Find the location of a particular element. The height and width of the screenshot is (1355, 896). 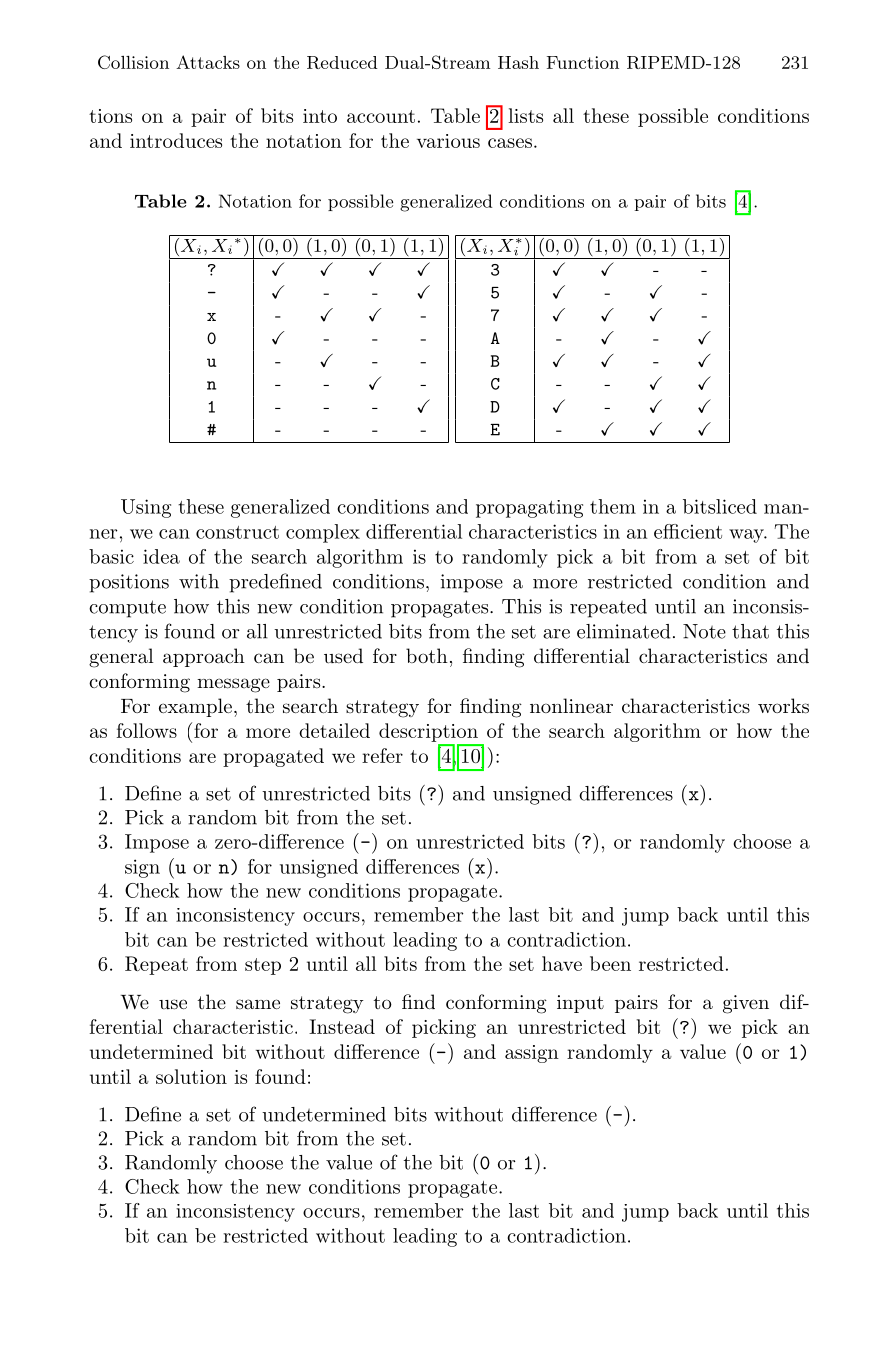

example is located at coordinates (195, 707).
